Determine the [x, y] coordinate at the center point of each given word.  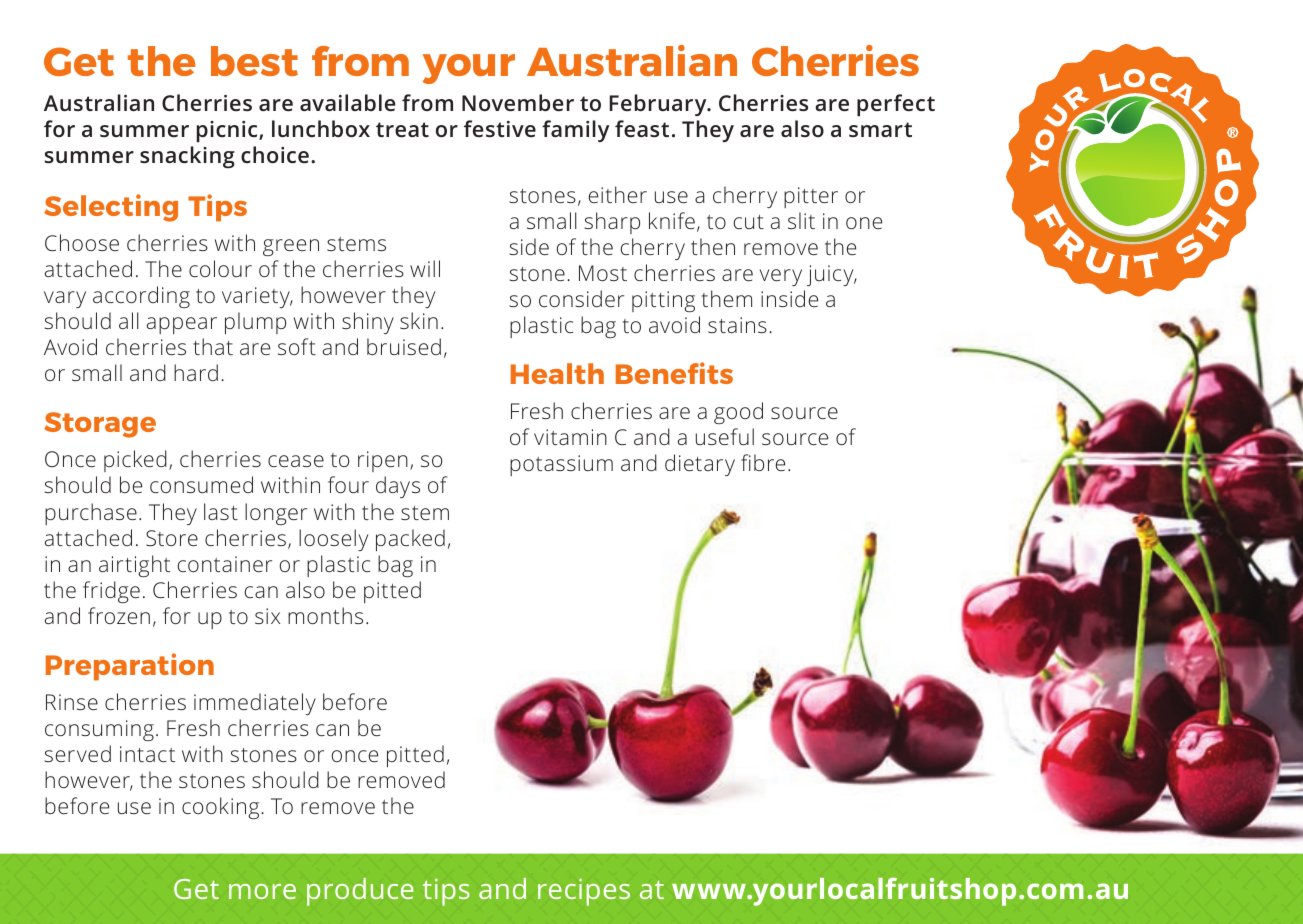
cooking [220, 808]
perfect [896, 105]
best [254, 61]
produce [360, 892]
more [262, 891]
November [518, 102]
